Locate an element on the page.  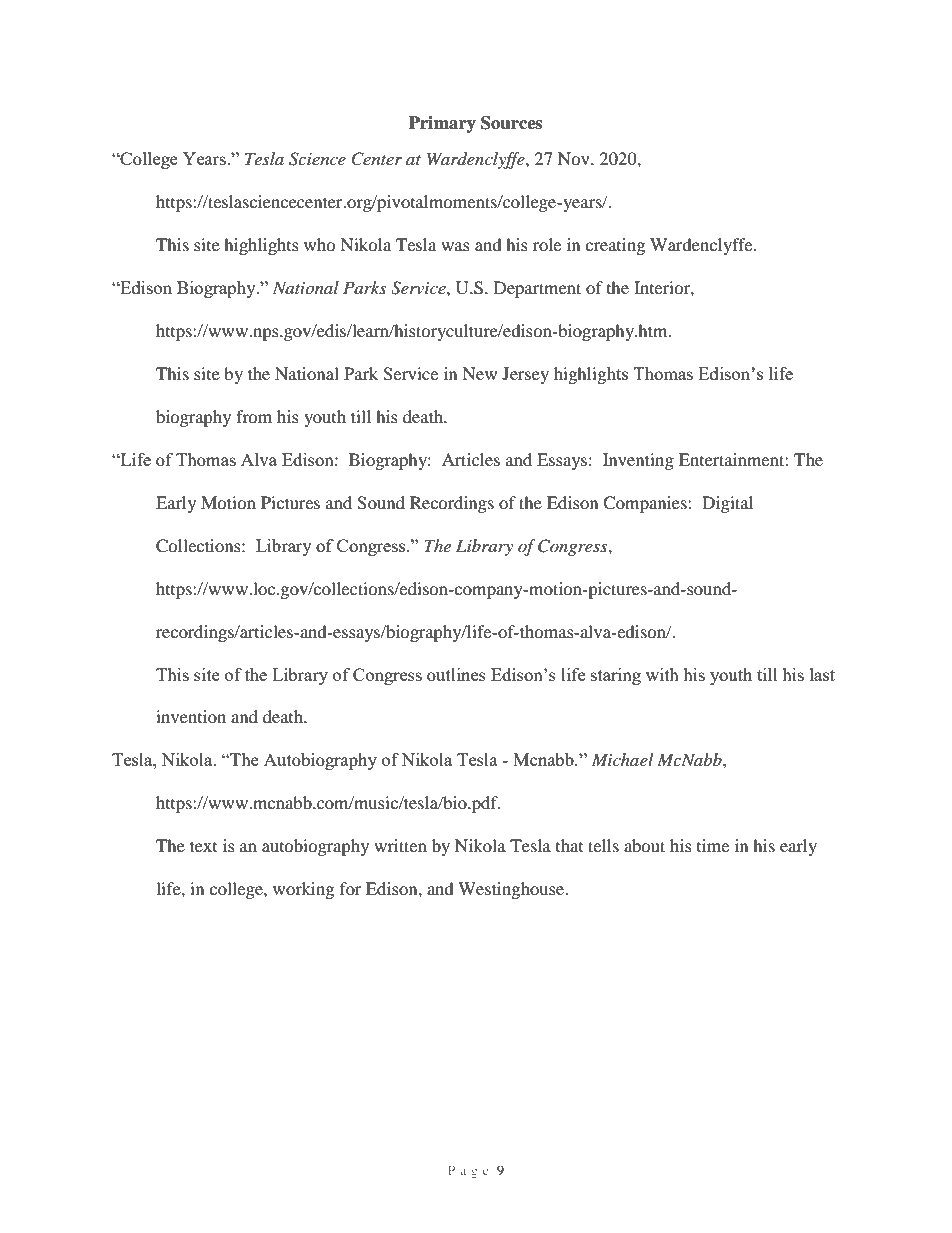
outlines is located at coordinates (456, 674).
